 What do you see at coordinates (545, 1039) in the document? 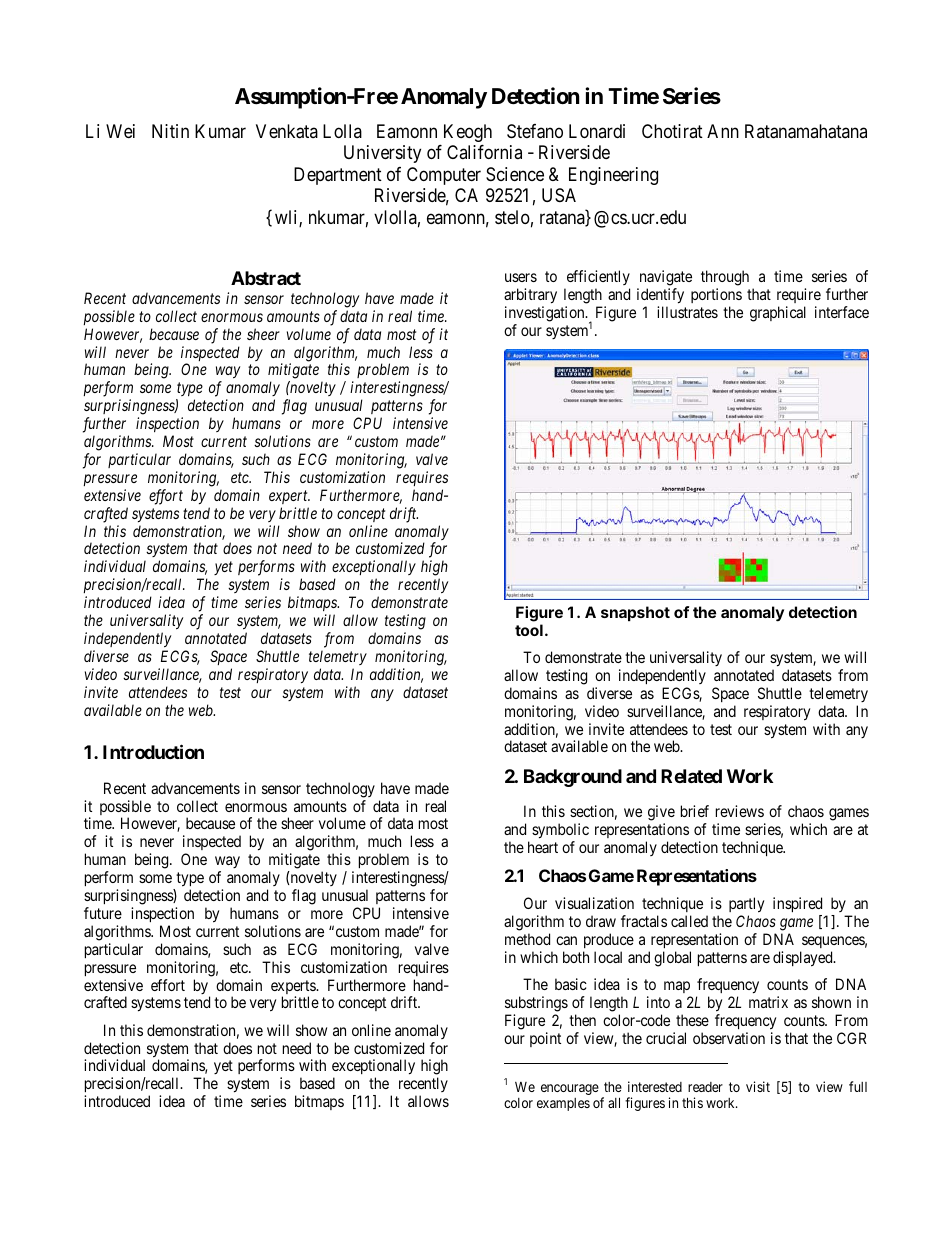
I see `point` at bounding box center [545, 1039].
